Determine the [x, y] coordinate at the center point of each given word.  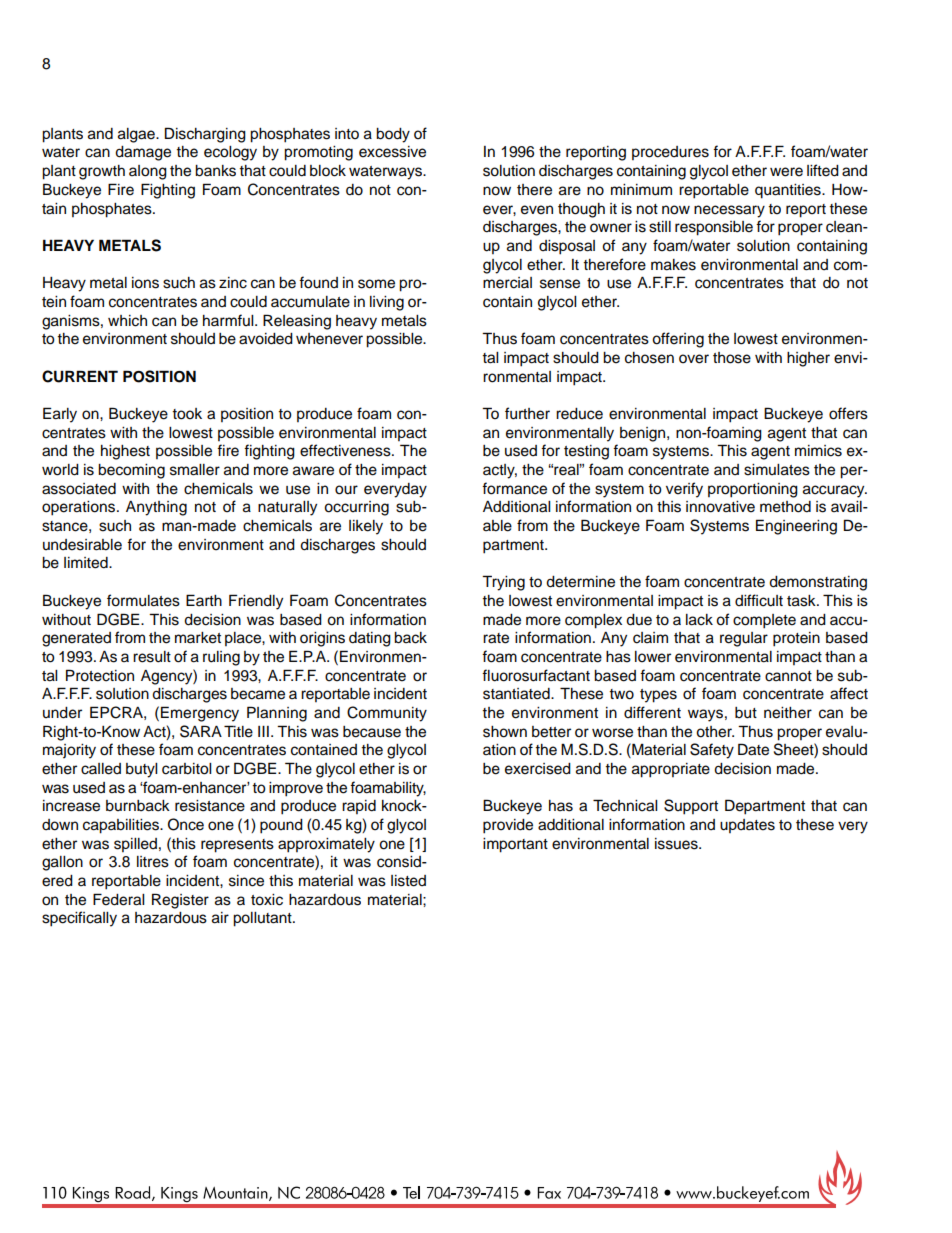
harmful [229, 320]
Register [180, 901]
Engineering [796, 527]
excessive [392, 152]
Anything [156, 508]
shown [505, 732]
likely [366, 527]
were [786, 172]
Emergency [200, 714]
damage [143, 153]
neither [788, 713]
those [732, 358]
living [387, 303]
